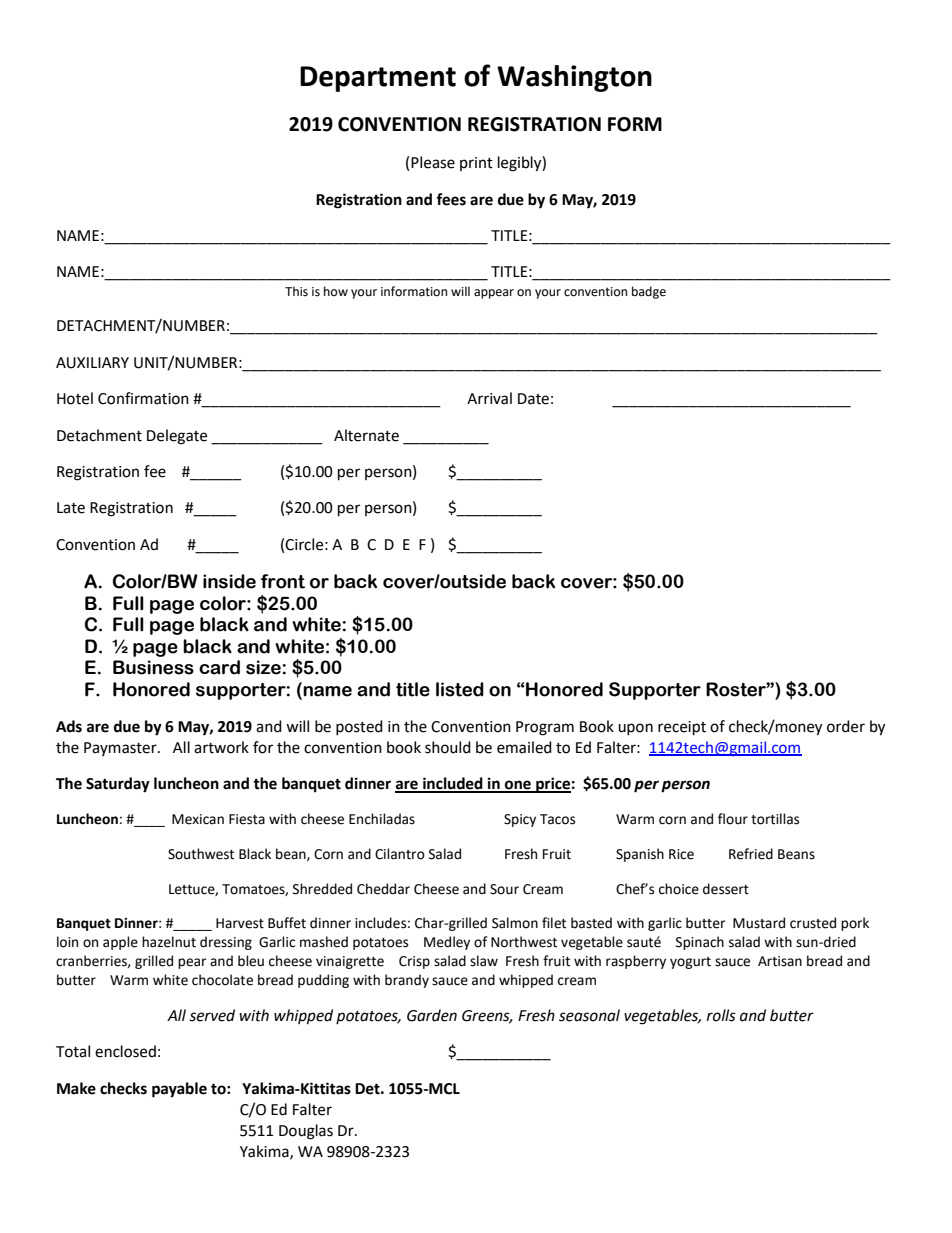 The image size is (952, 1233). Describe the element at coordinates (476, 164) in the screenshot. I see `print` at that location.
